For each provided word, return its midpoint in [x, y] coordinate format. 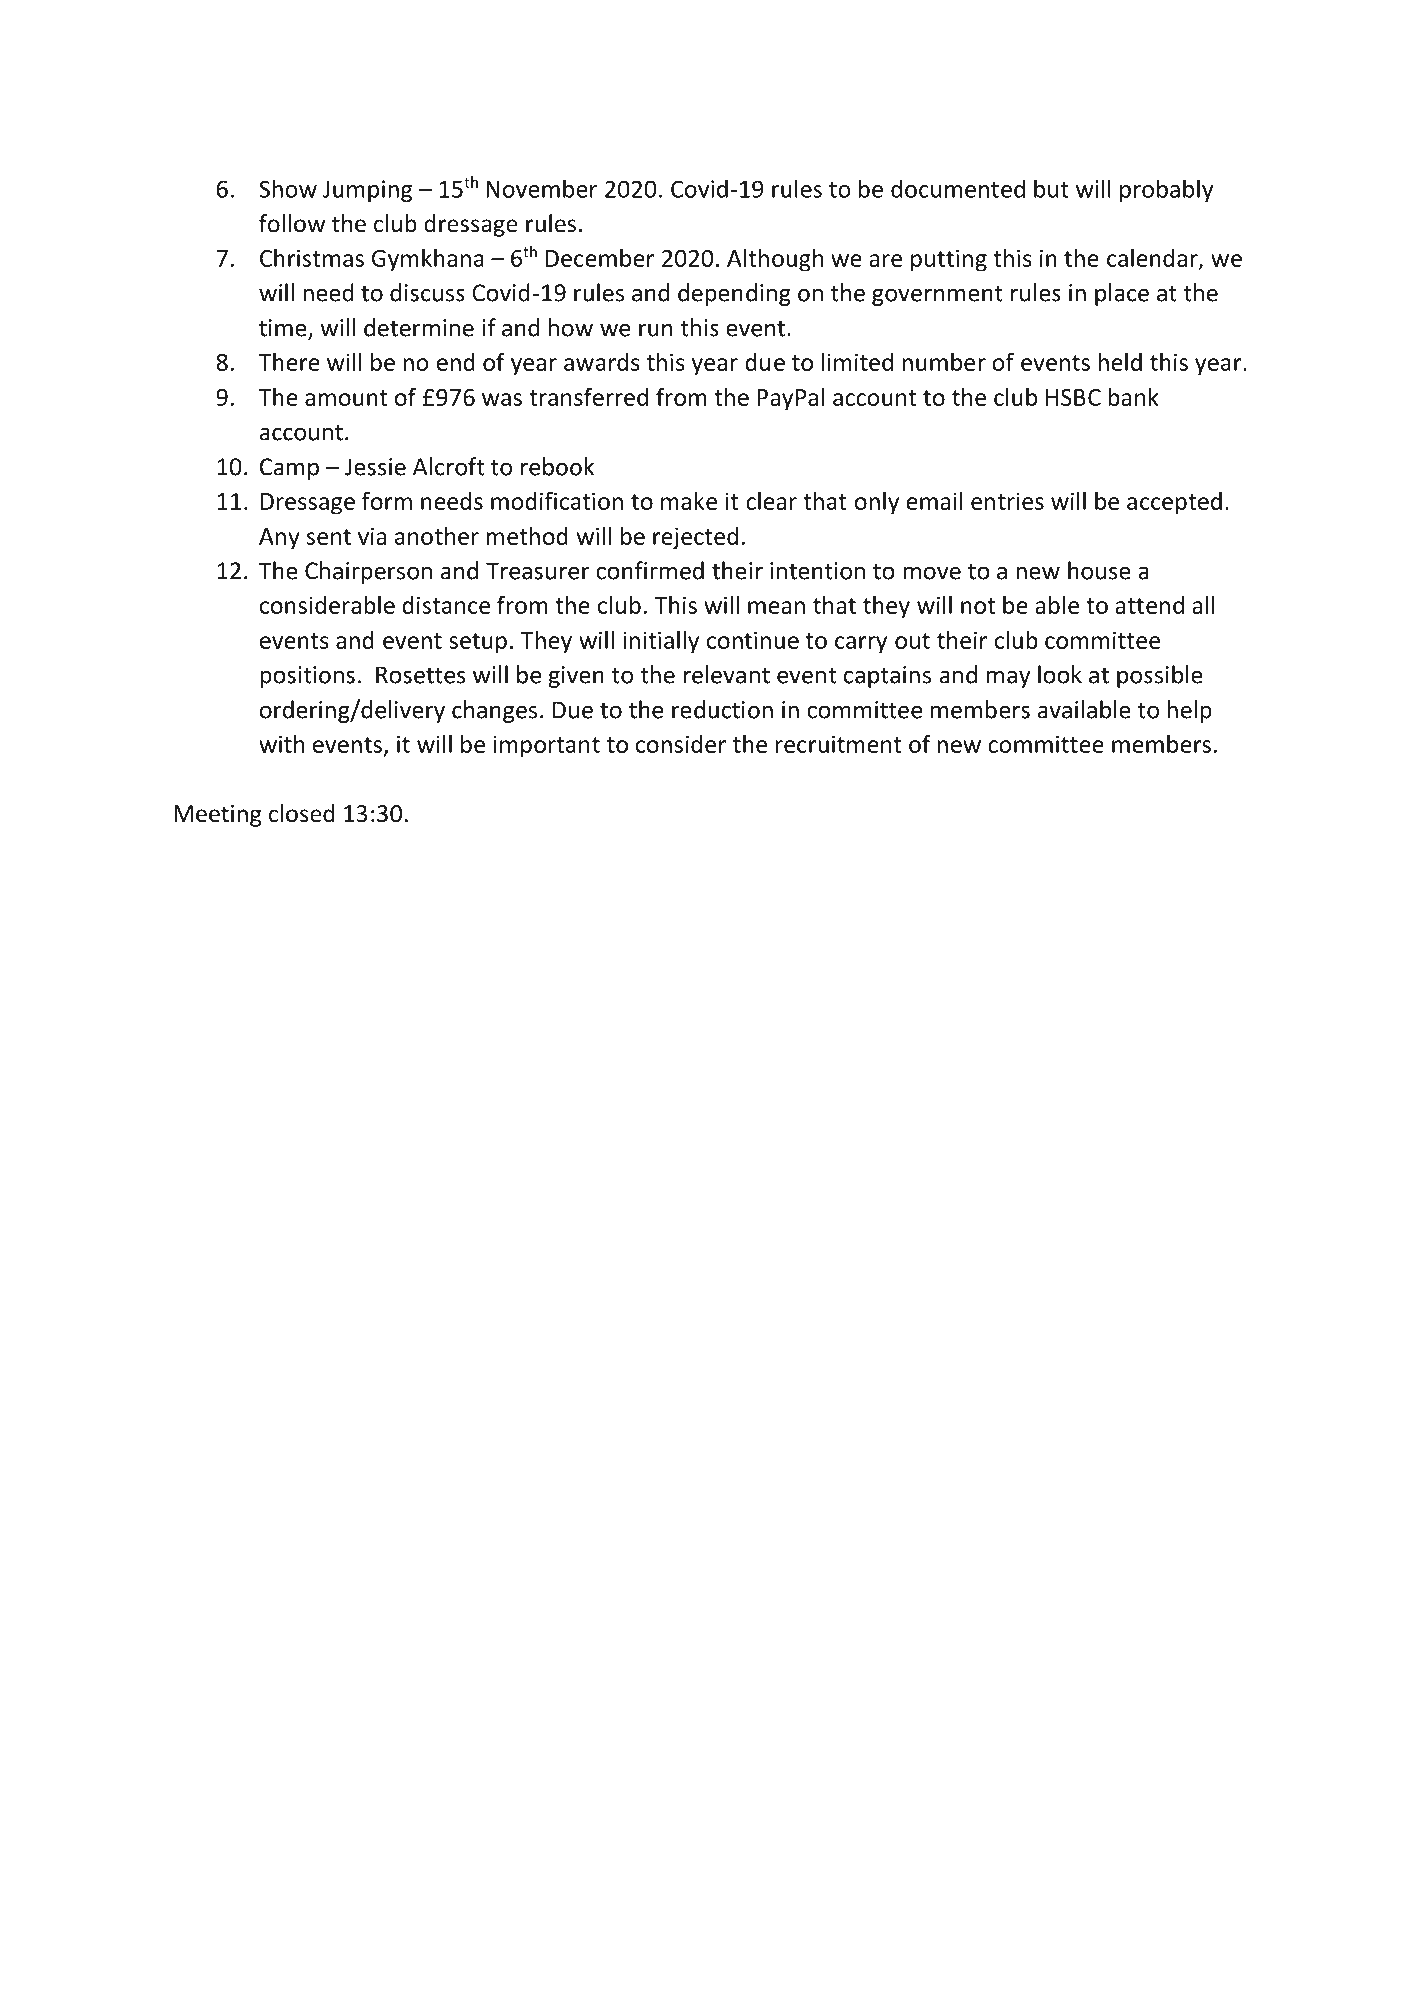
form [387, 500]
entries [1007, 501]
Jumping [367, 191]
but [1051, 188]
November [541, 188]
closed [301, 813]
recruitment [839, 744]
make [689, 501]
